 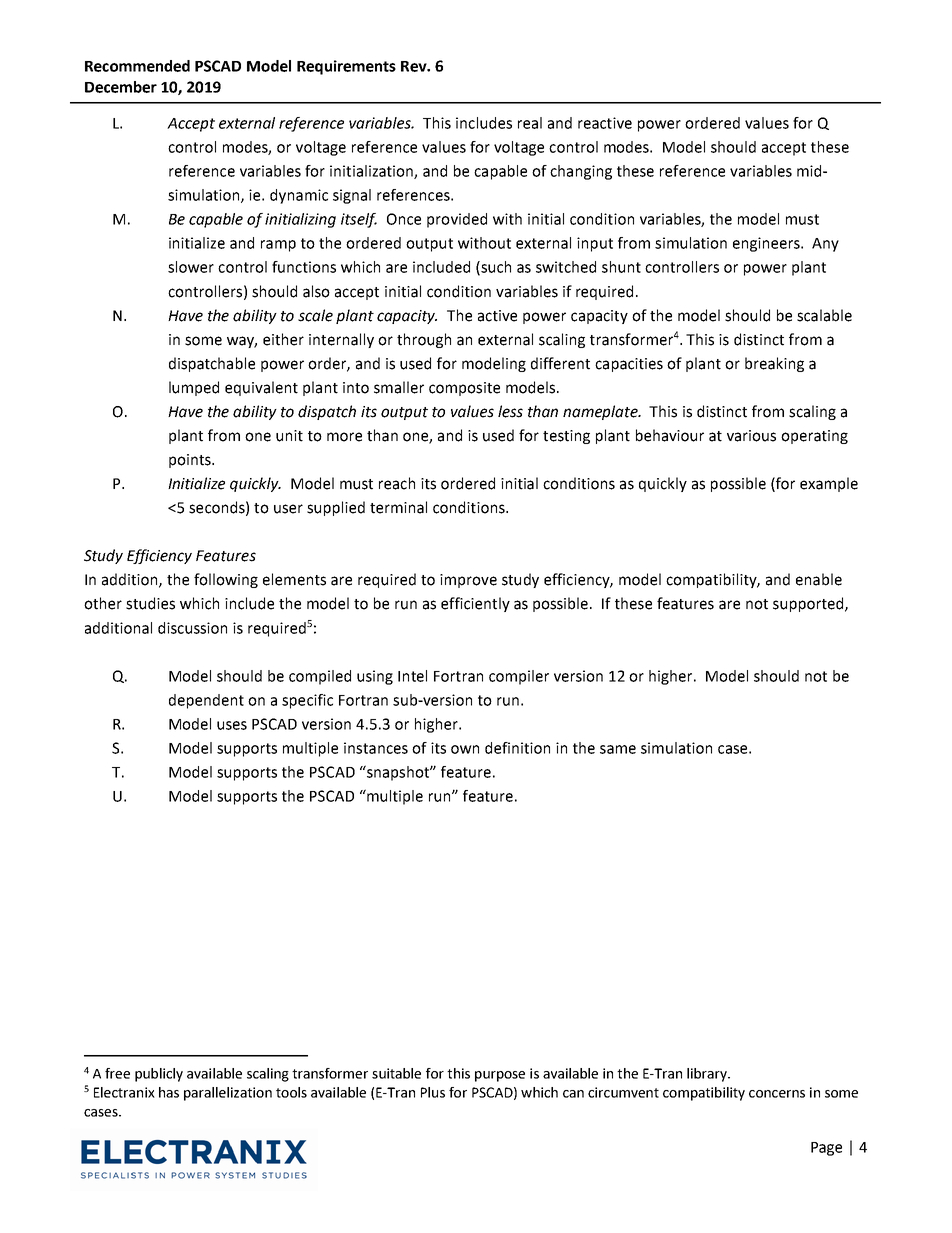 I want to click on less, so click(x=510, y=411).
